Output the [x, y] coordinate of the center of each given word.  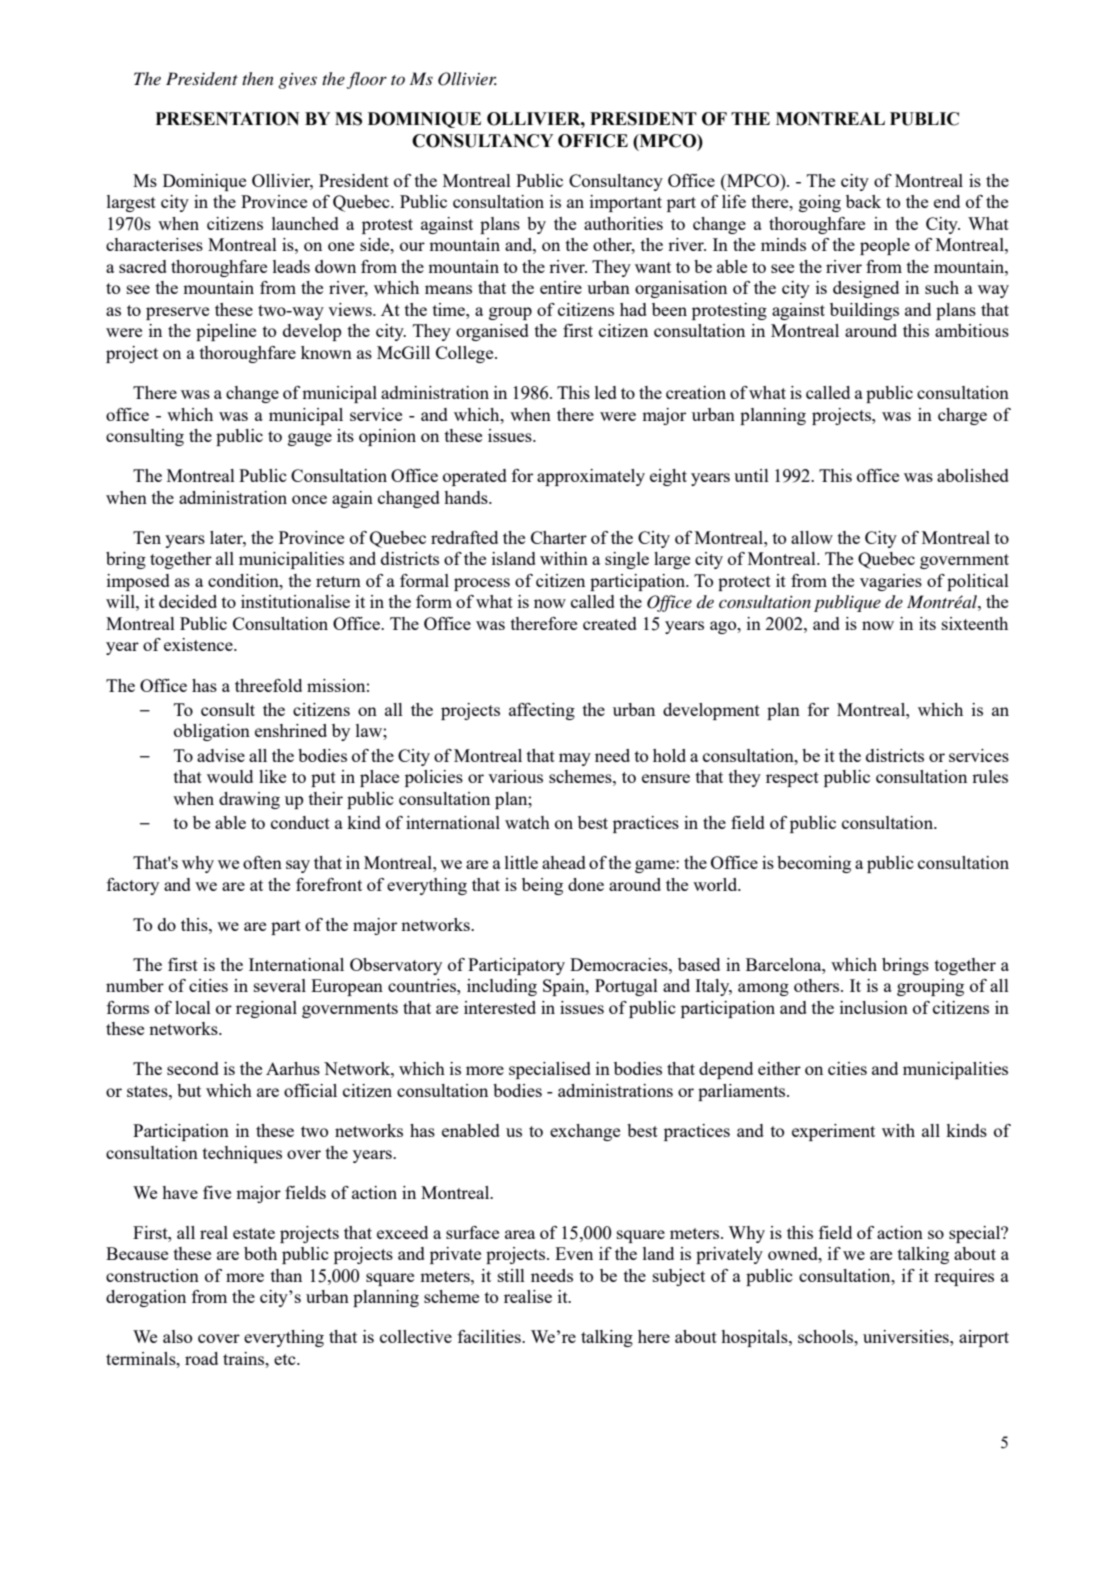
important [626, 203]
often [262, 862]
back [863, 201]
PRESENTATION [227, 119]
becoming [814, 864]
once [309, 499]
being [542, 886]
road [201, 1358]
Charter [559, 537]
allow [812, 537]
